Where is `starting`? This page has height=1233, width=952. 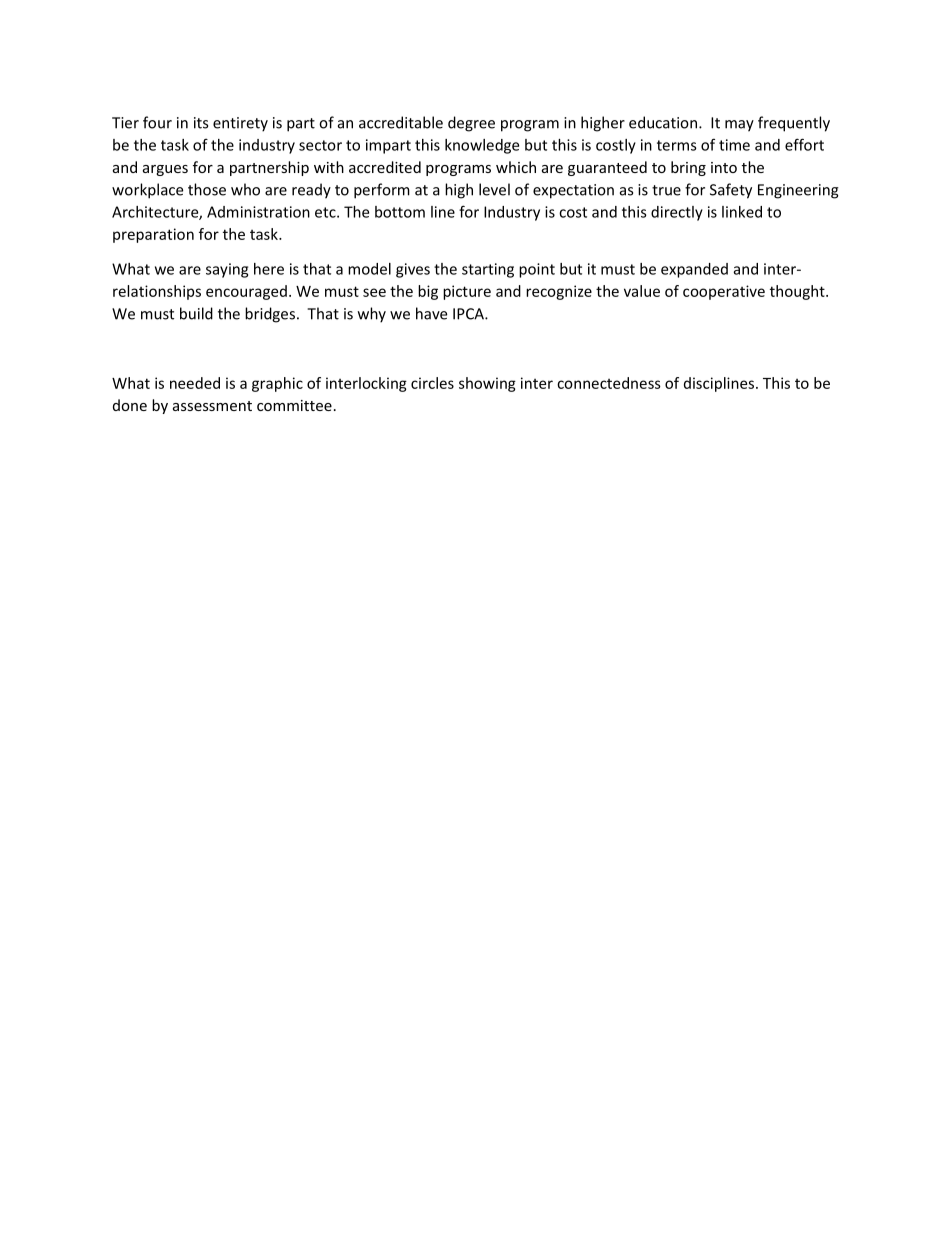
starting is located at coordinates (488, 270).
